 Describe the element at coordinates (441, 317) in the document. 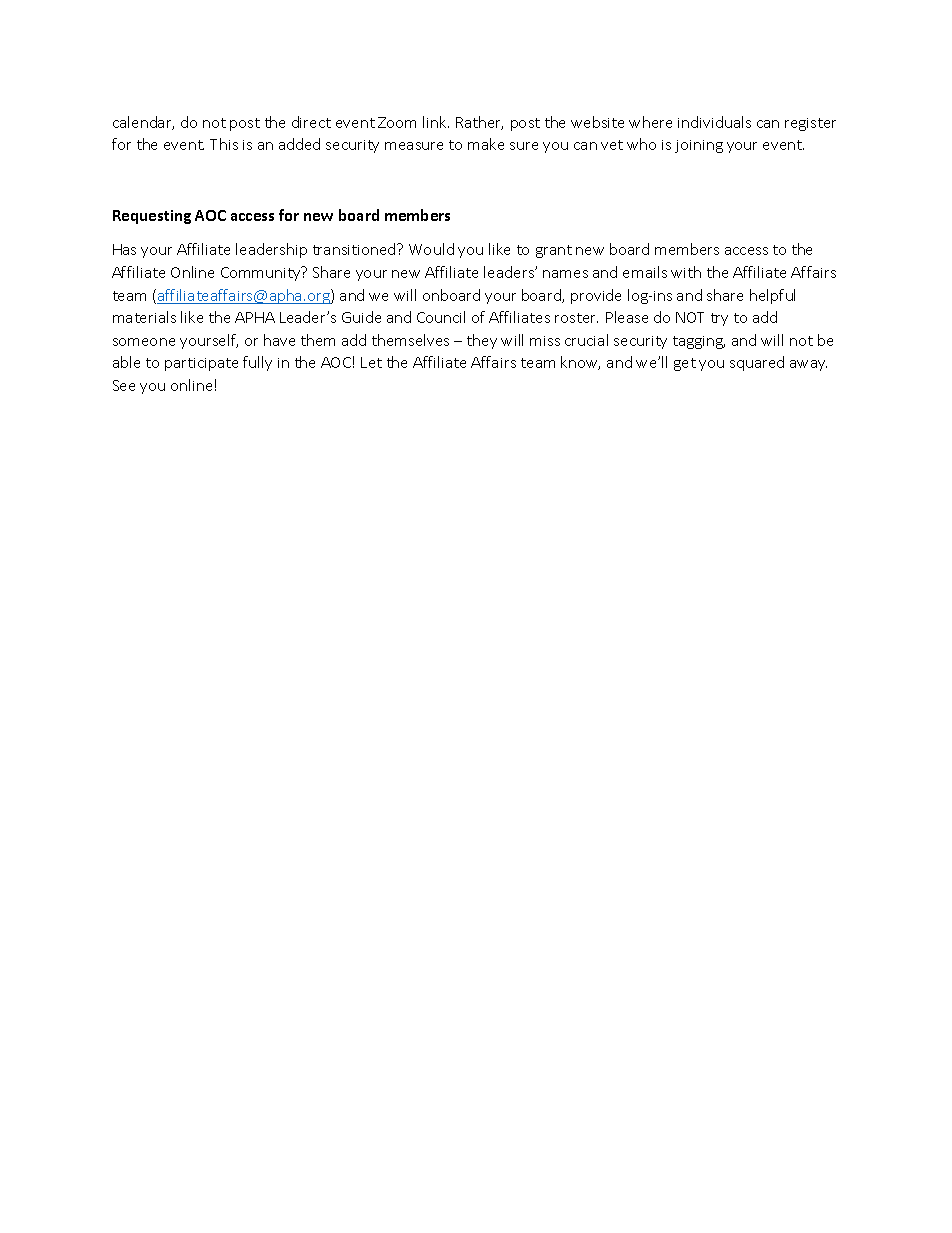

I see `Council` at that location.
